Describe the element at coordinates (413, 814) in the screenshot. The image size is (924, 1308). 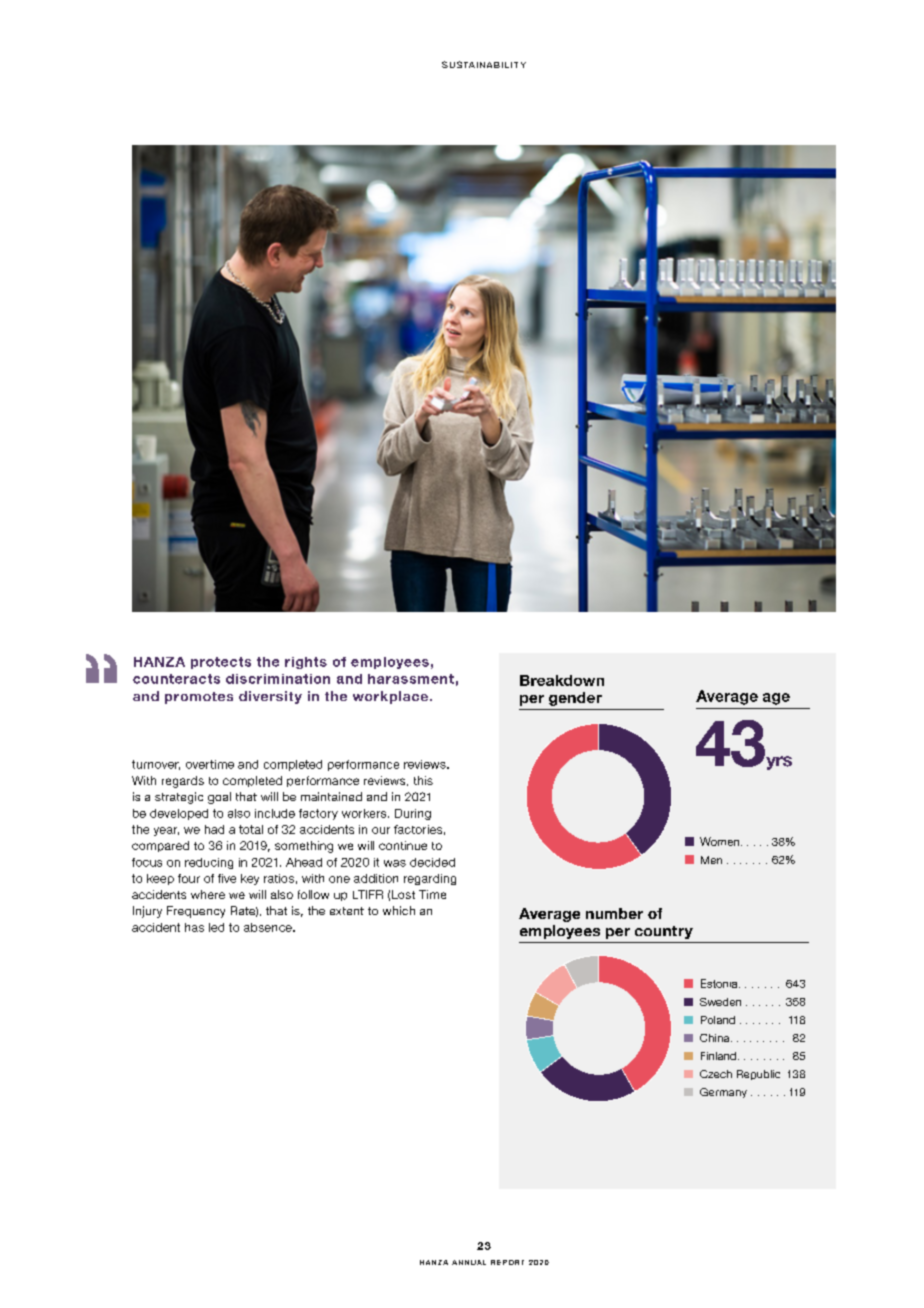
I see `During` at that location.
